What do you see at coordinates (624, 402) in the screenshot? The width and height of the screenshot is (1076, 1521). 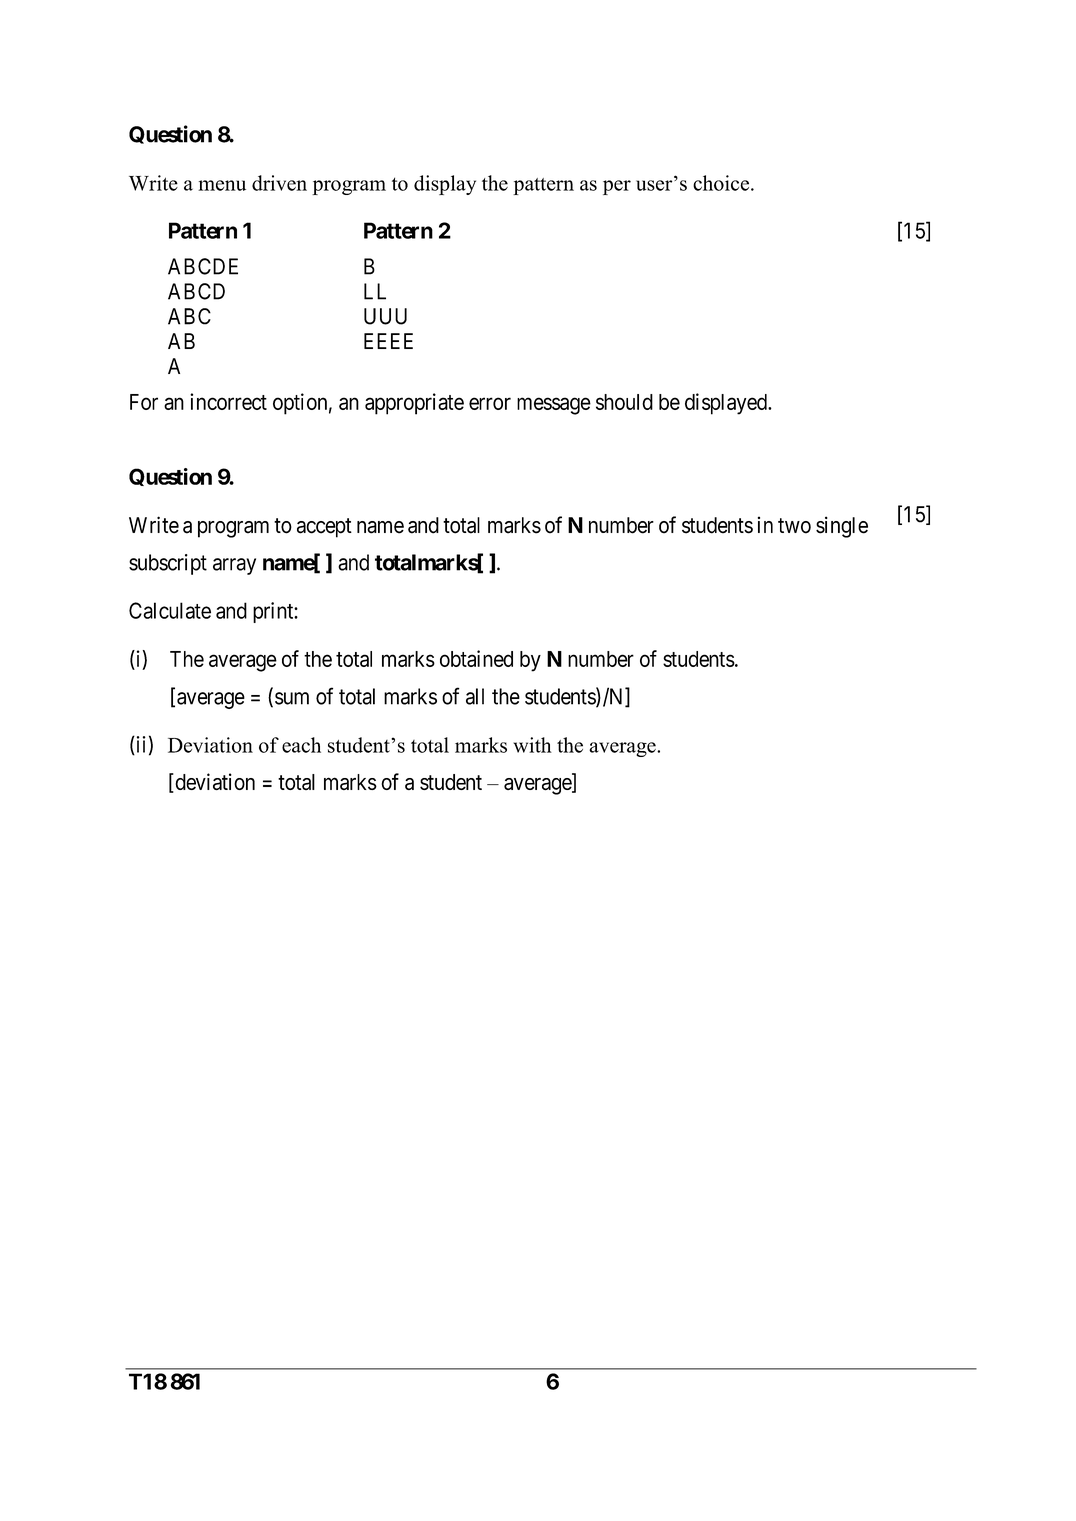 I see `should` at bounding box center [624, 402].
